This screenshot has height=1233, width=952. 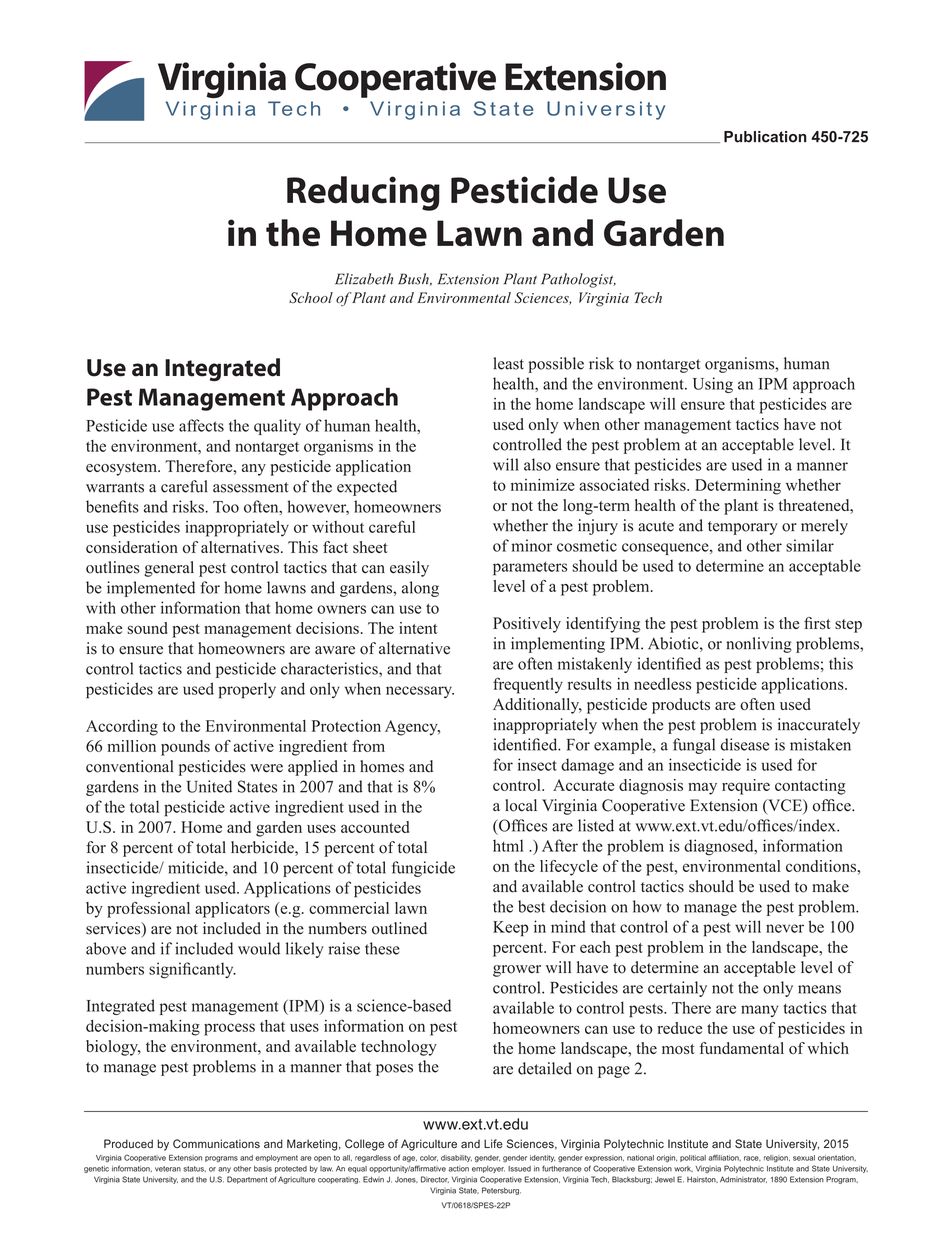 What do you see at coordinates (508, 363) in the screenshot?
I see `least` at bounding box center [508, 363].
